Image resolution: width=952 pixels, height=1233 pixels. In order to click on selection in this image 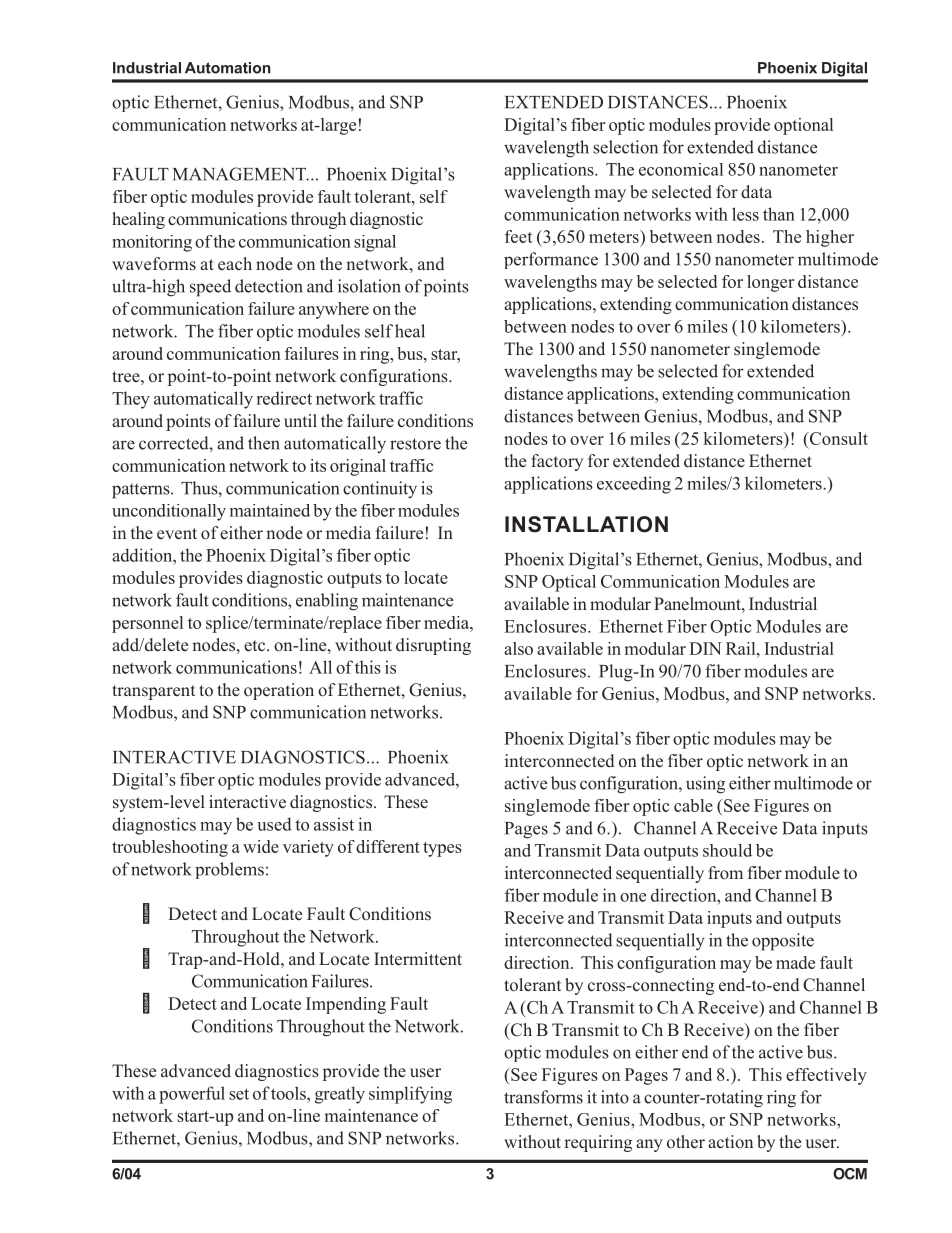, I will do `click(625, 147)`.
